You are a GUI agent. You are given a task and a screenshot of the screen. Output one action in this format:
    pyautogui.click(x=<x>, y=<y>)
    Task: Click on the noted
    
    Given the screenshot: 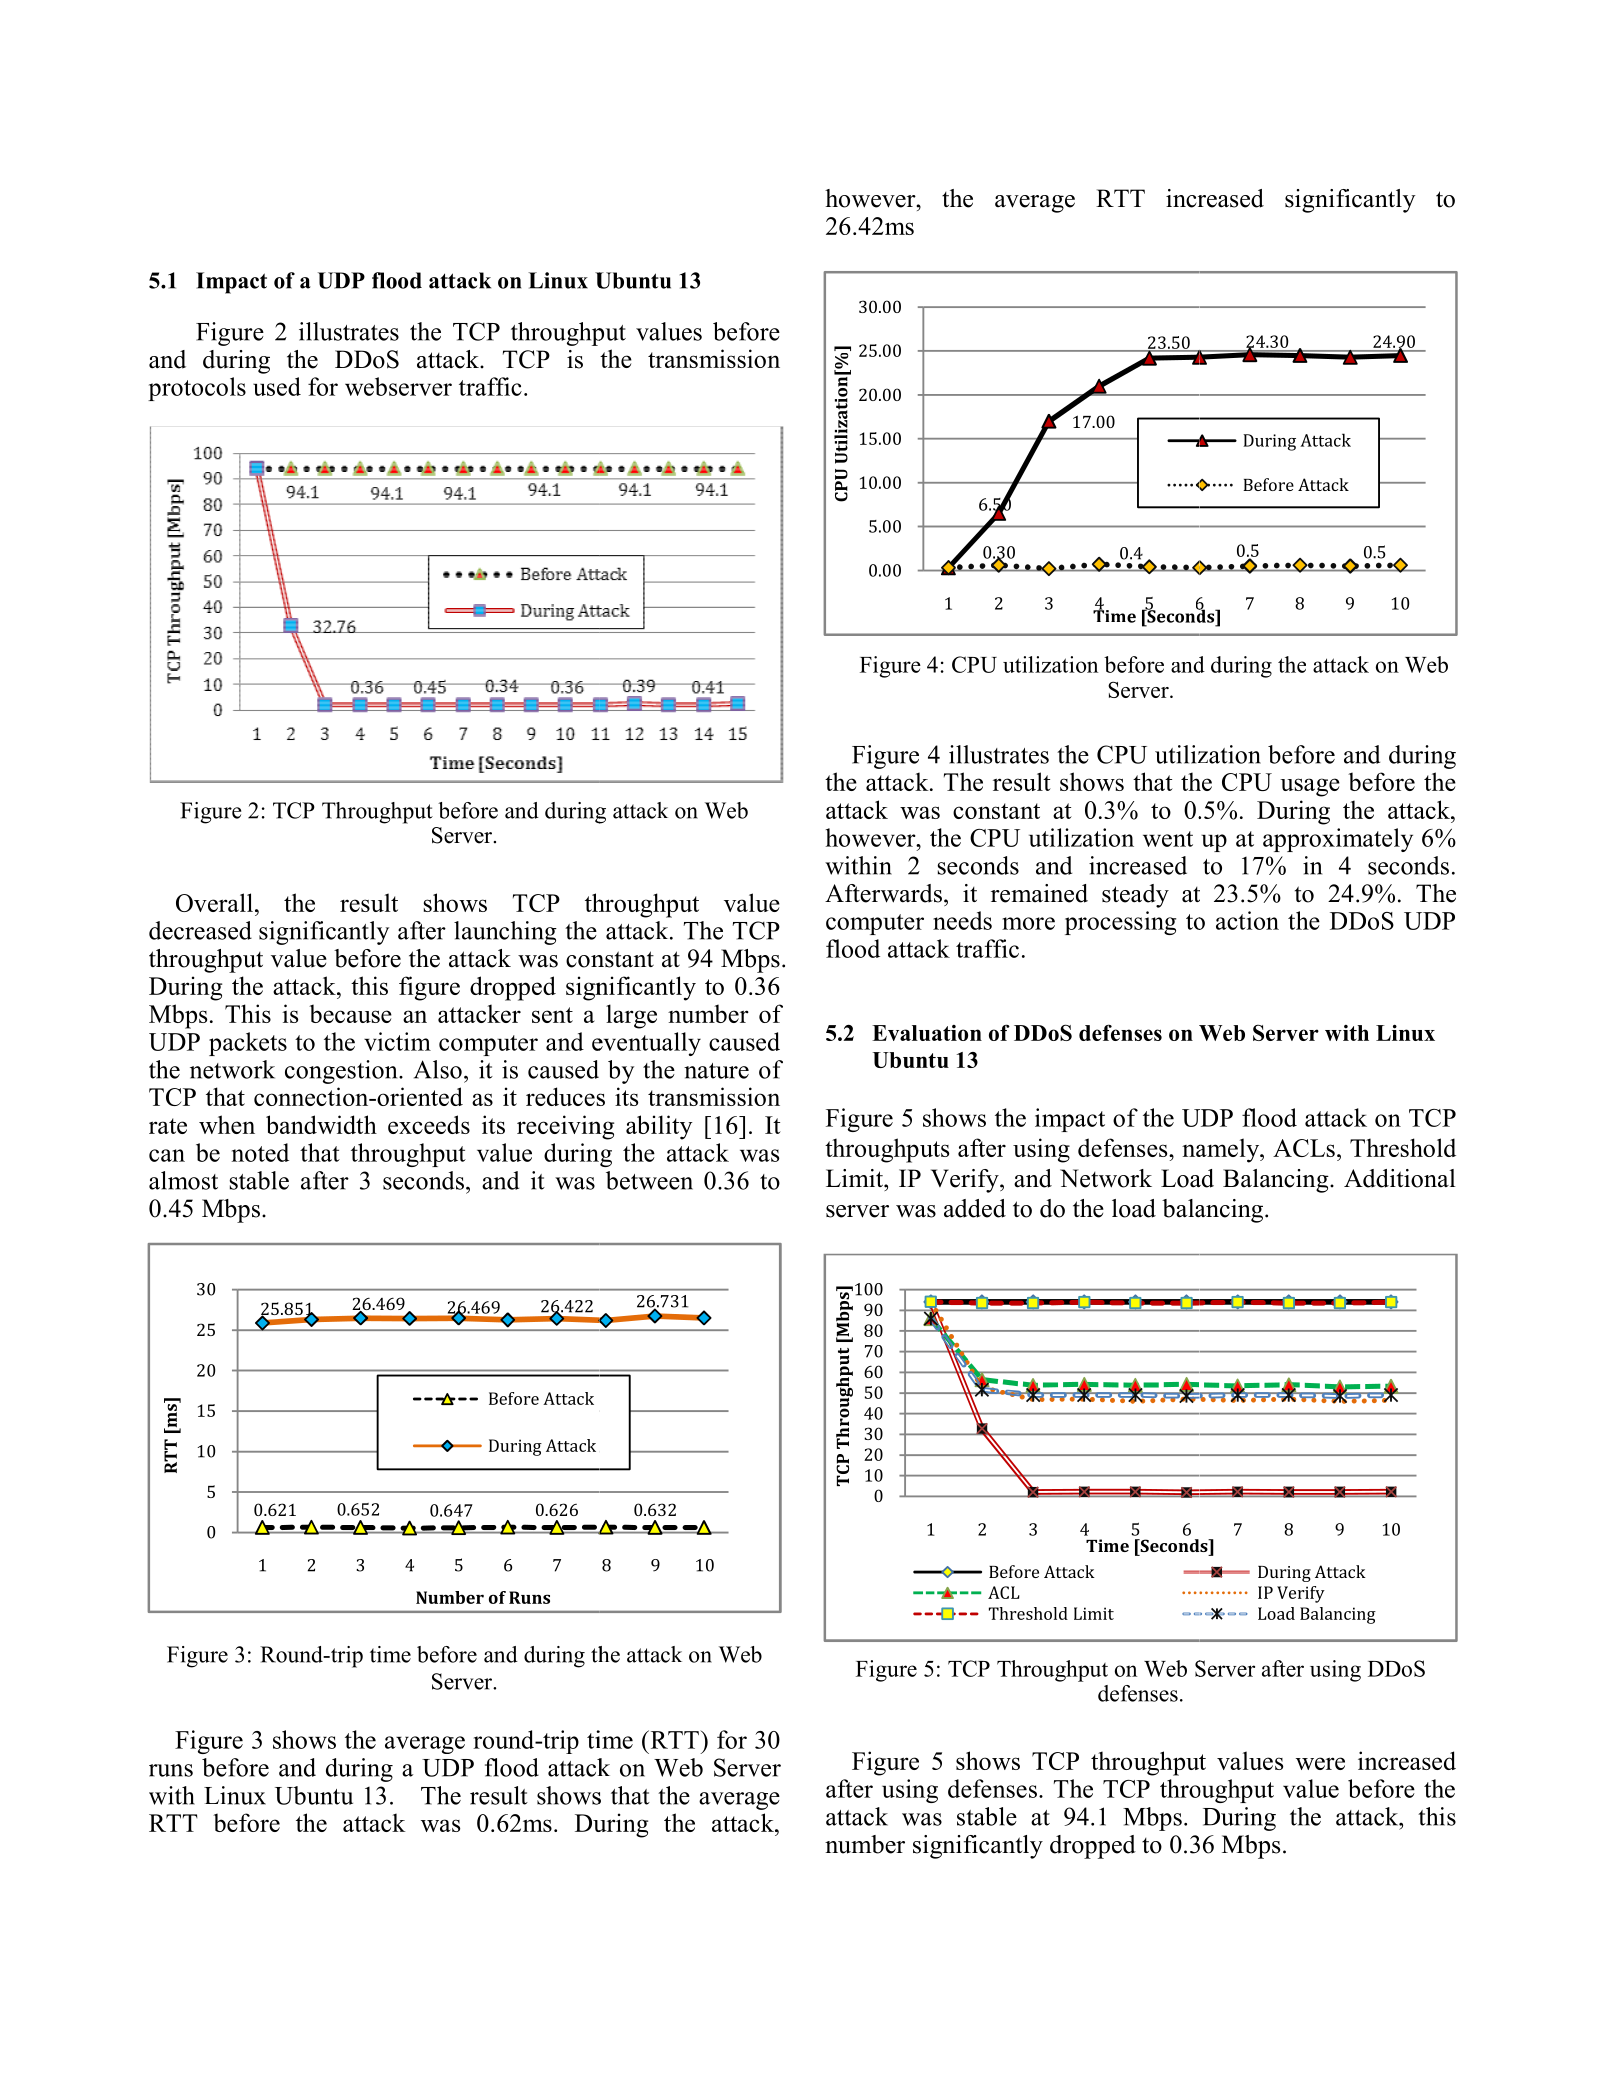 What is the action you would take?
    pyautogui.click(x=260, y=1152)
